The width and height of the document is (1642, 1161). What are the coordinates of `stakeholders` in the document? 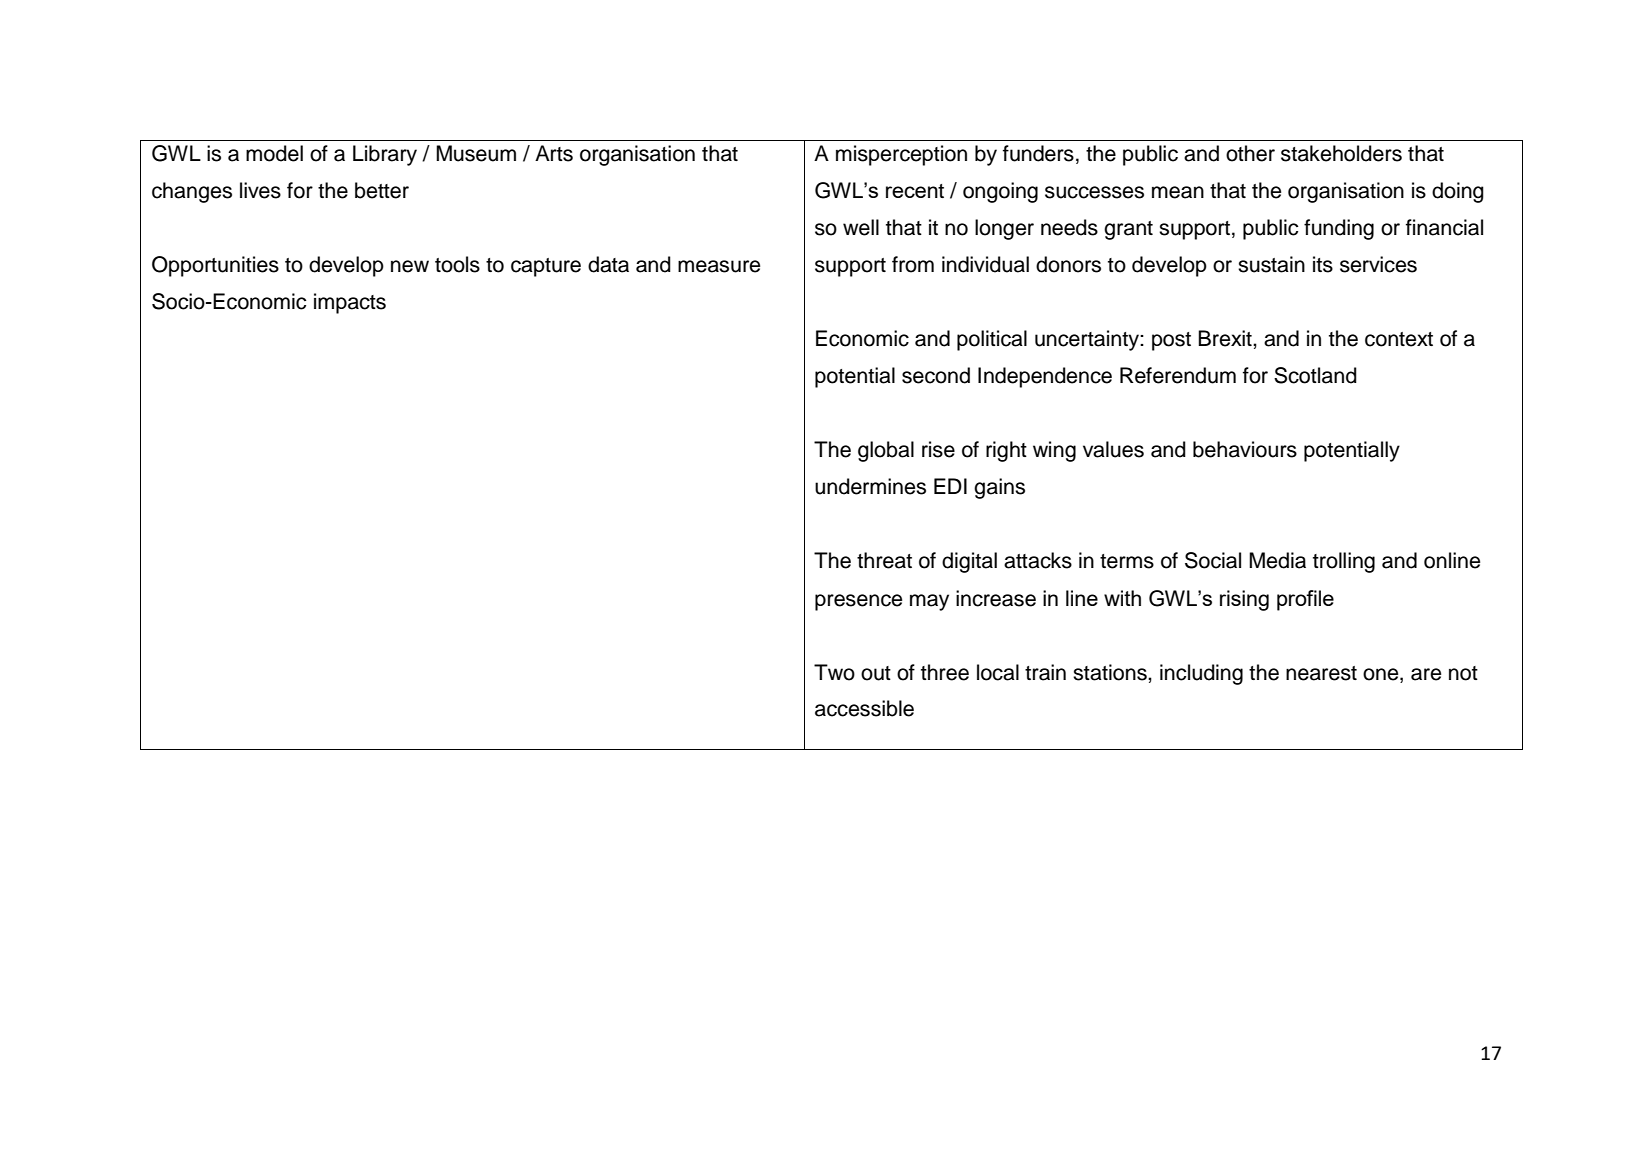 It's located at (1341, 153).
